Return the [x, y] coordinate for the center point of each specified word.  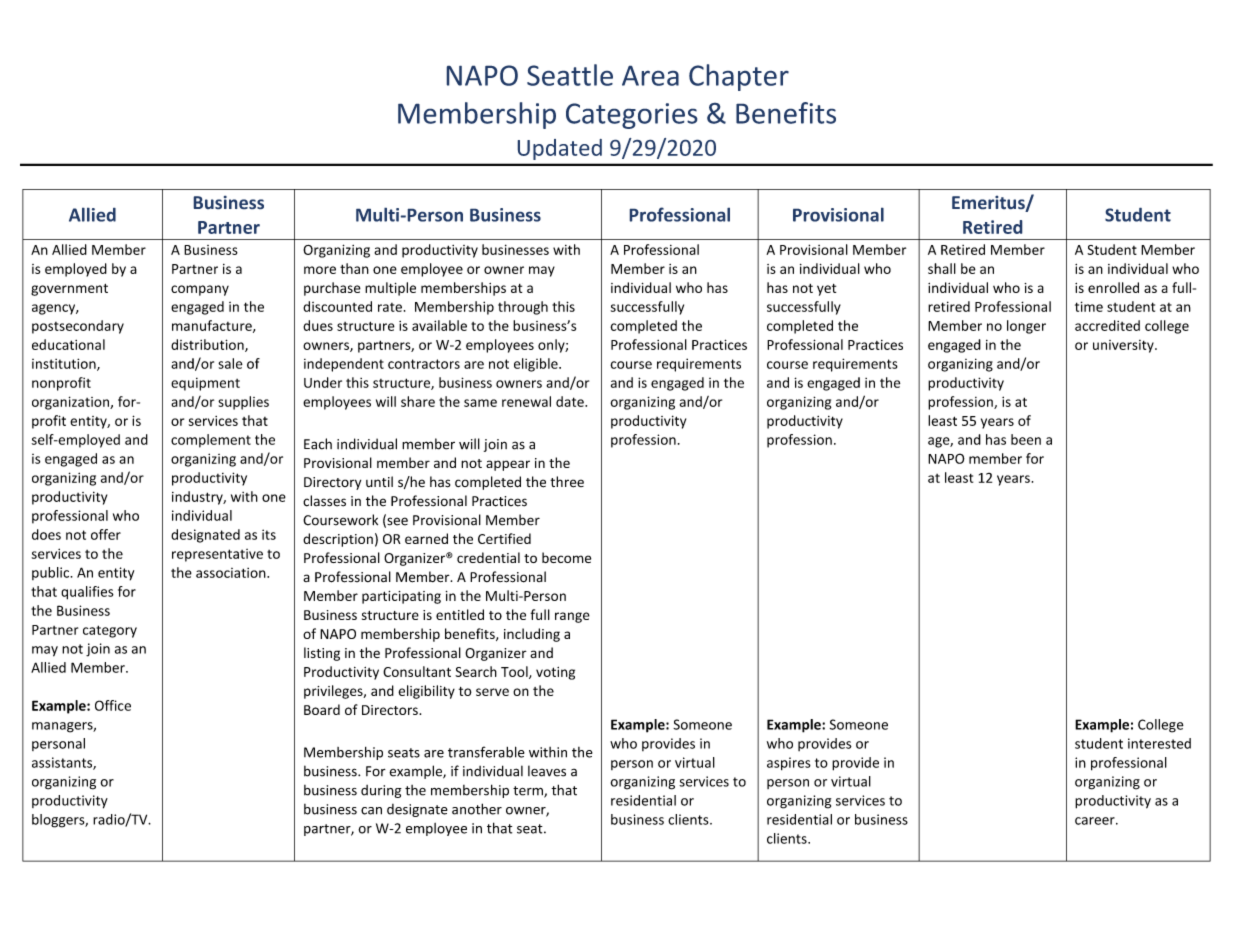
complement [211, 441]
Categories [632, 116]
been [1026, 439]
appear [508, 465]
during [381, 791]
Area [650, 75]
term [529, 792]
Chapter [739, 77]
